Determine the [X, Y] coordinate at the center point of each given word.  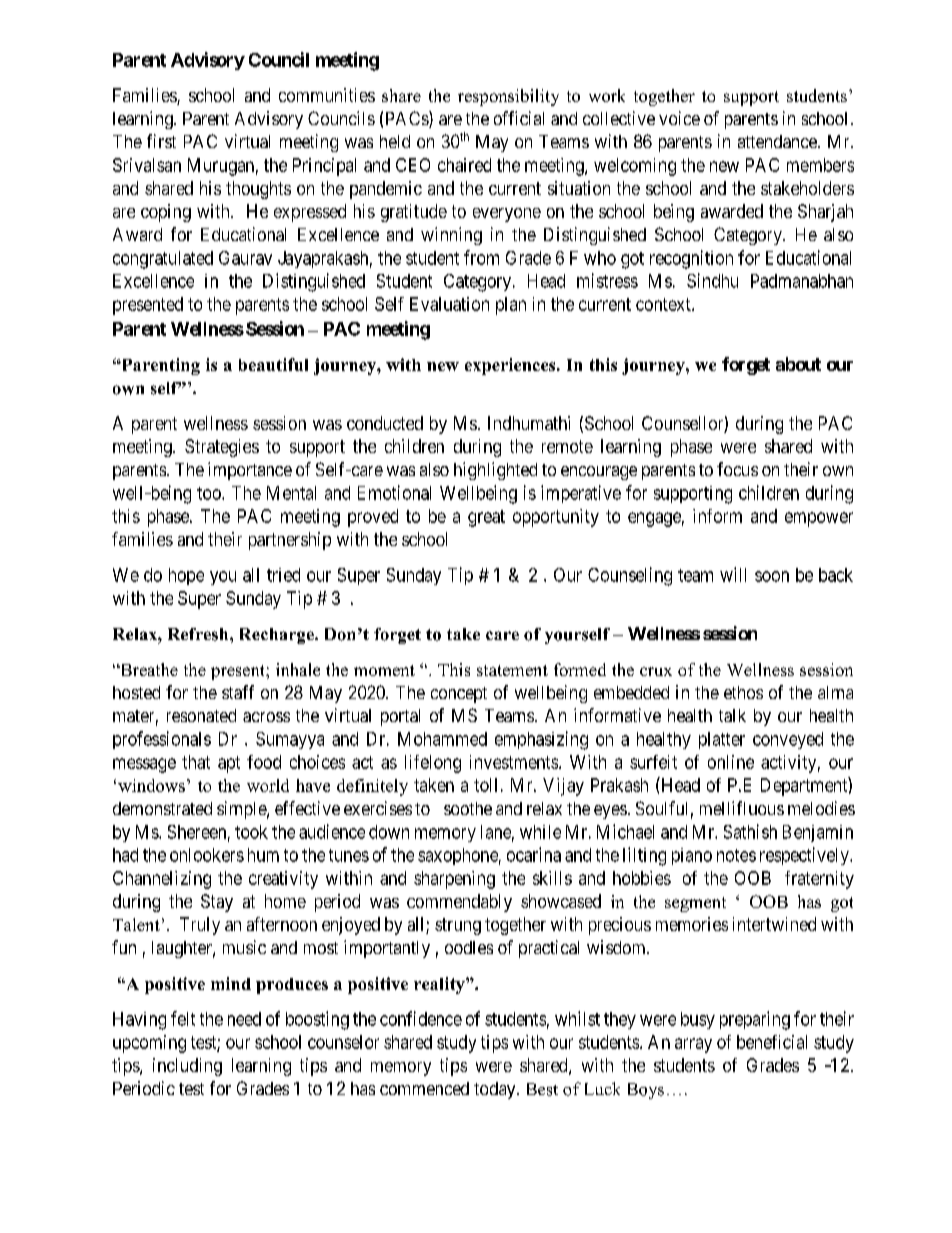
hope [186, 576]
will [733, 574]
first [161, 141]
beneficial [772, 1042]
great [486, 518]
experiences [511, 366]
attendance [778, 141]
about [798, 364]
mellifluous [742, 808]
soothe [468, 808]
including [187, 1067]
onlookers [207, 855]
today [496, 1090]
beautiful [273, 364]
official [519, 118]
